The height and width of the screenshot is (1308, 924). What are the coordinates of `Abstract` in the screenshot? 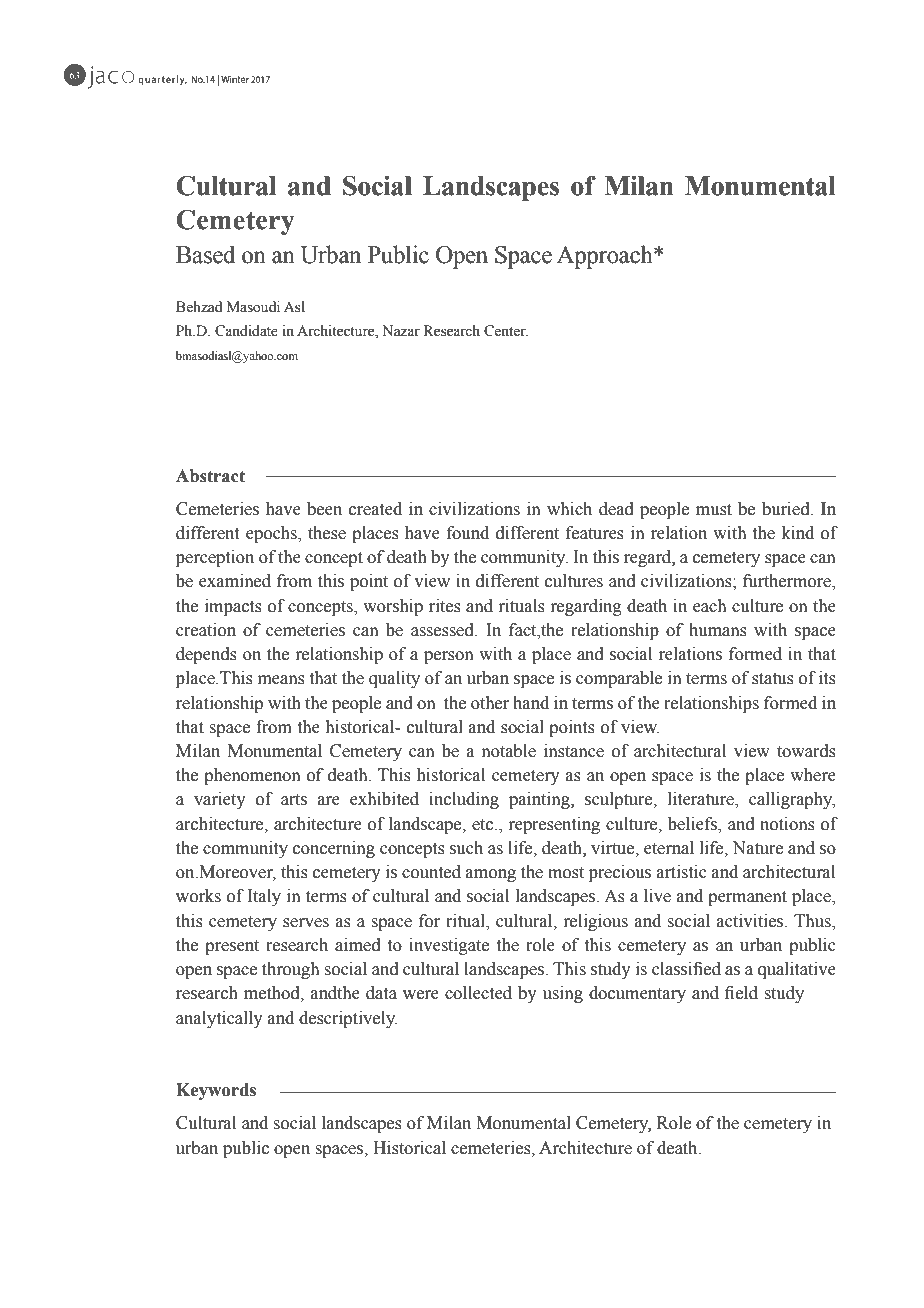 It's located at (210, 476).
